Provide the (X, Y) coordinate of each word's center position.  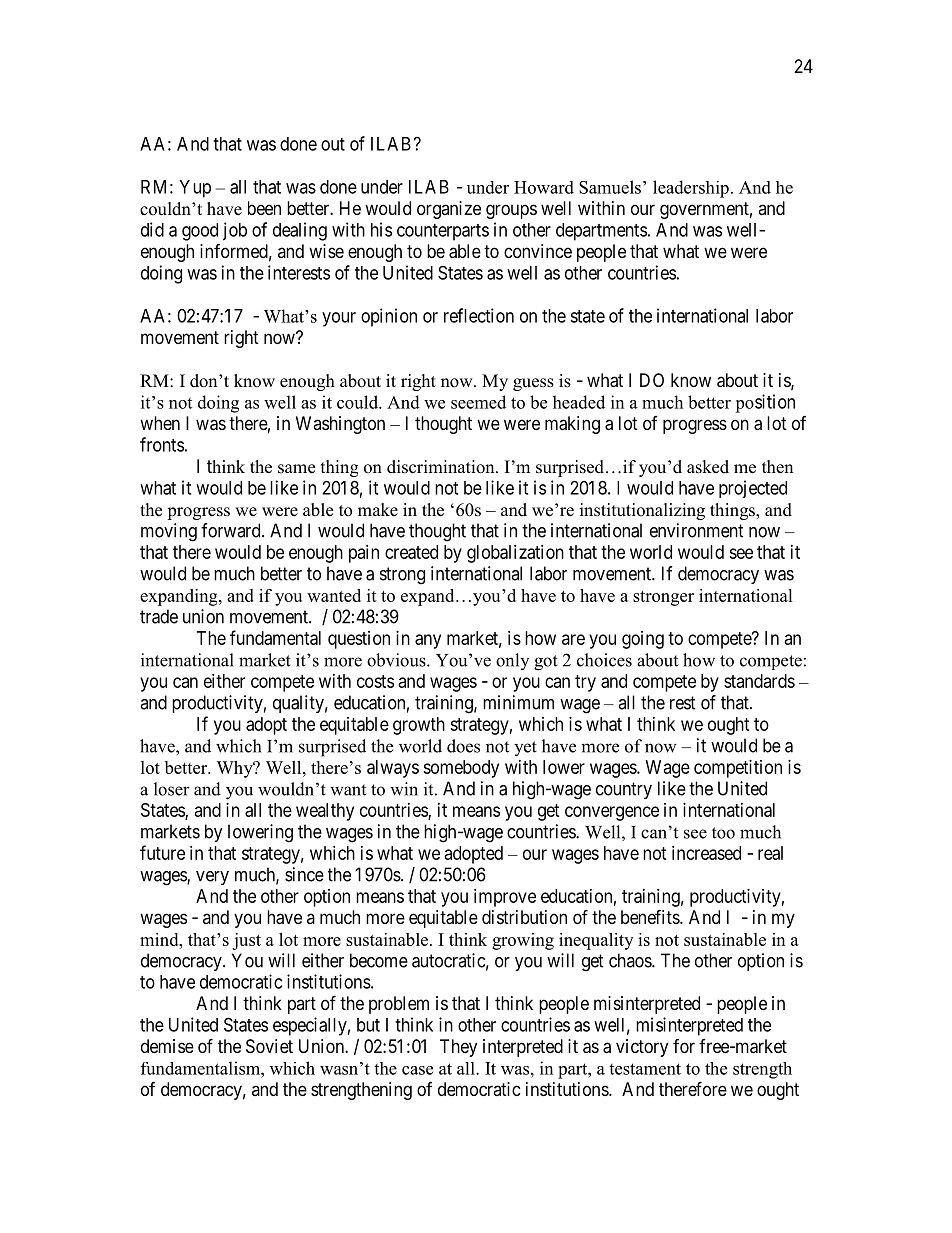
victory (642, 1048)
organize (449, 210)
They (458, 1048)
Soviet (269, 1046)
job (235, 231)
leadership (691, 189)
